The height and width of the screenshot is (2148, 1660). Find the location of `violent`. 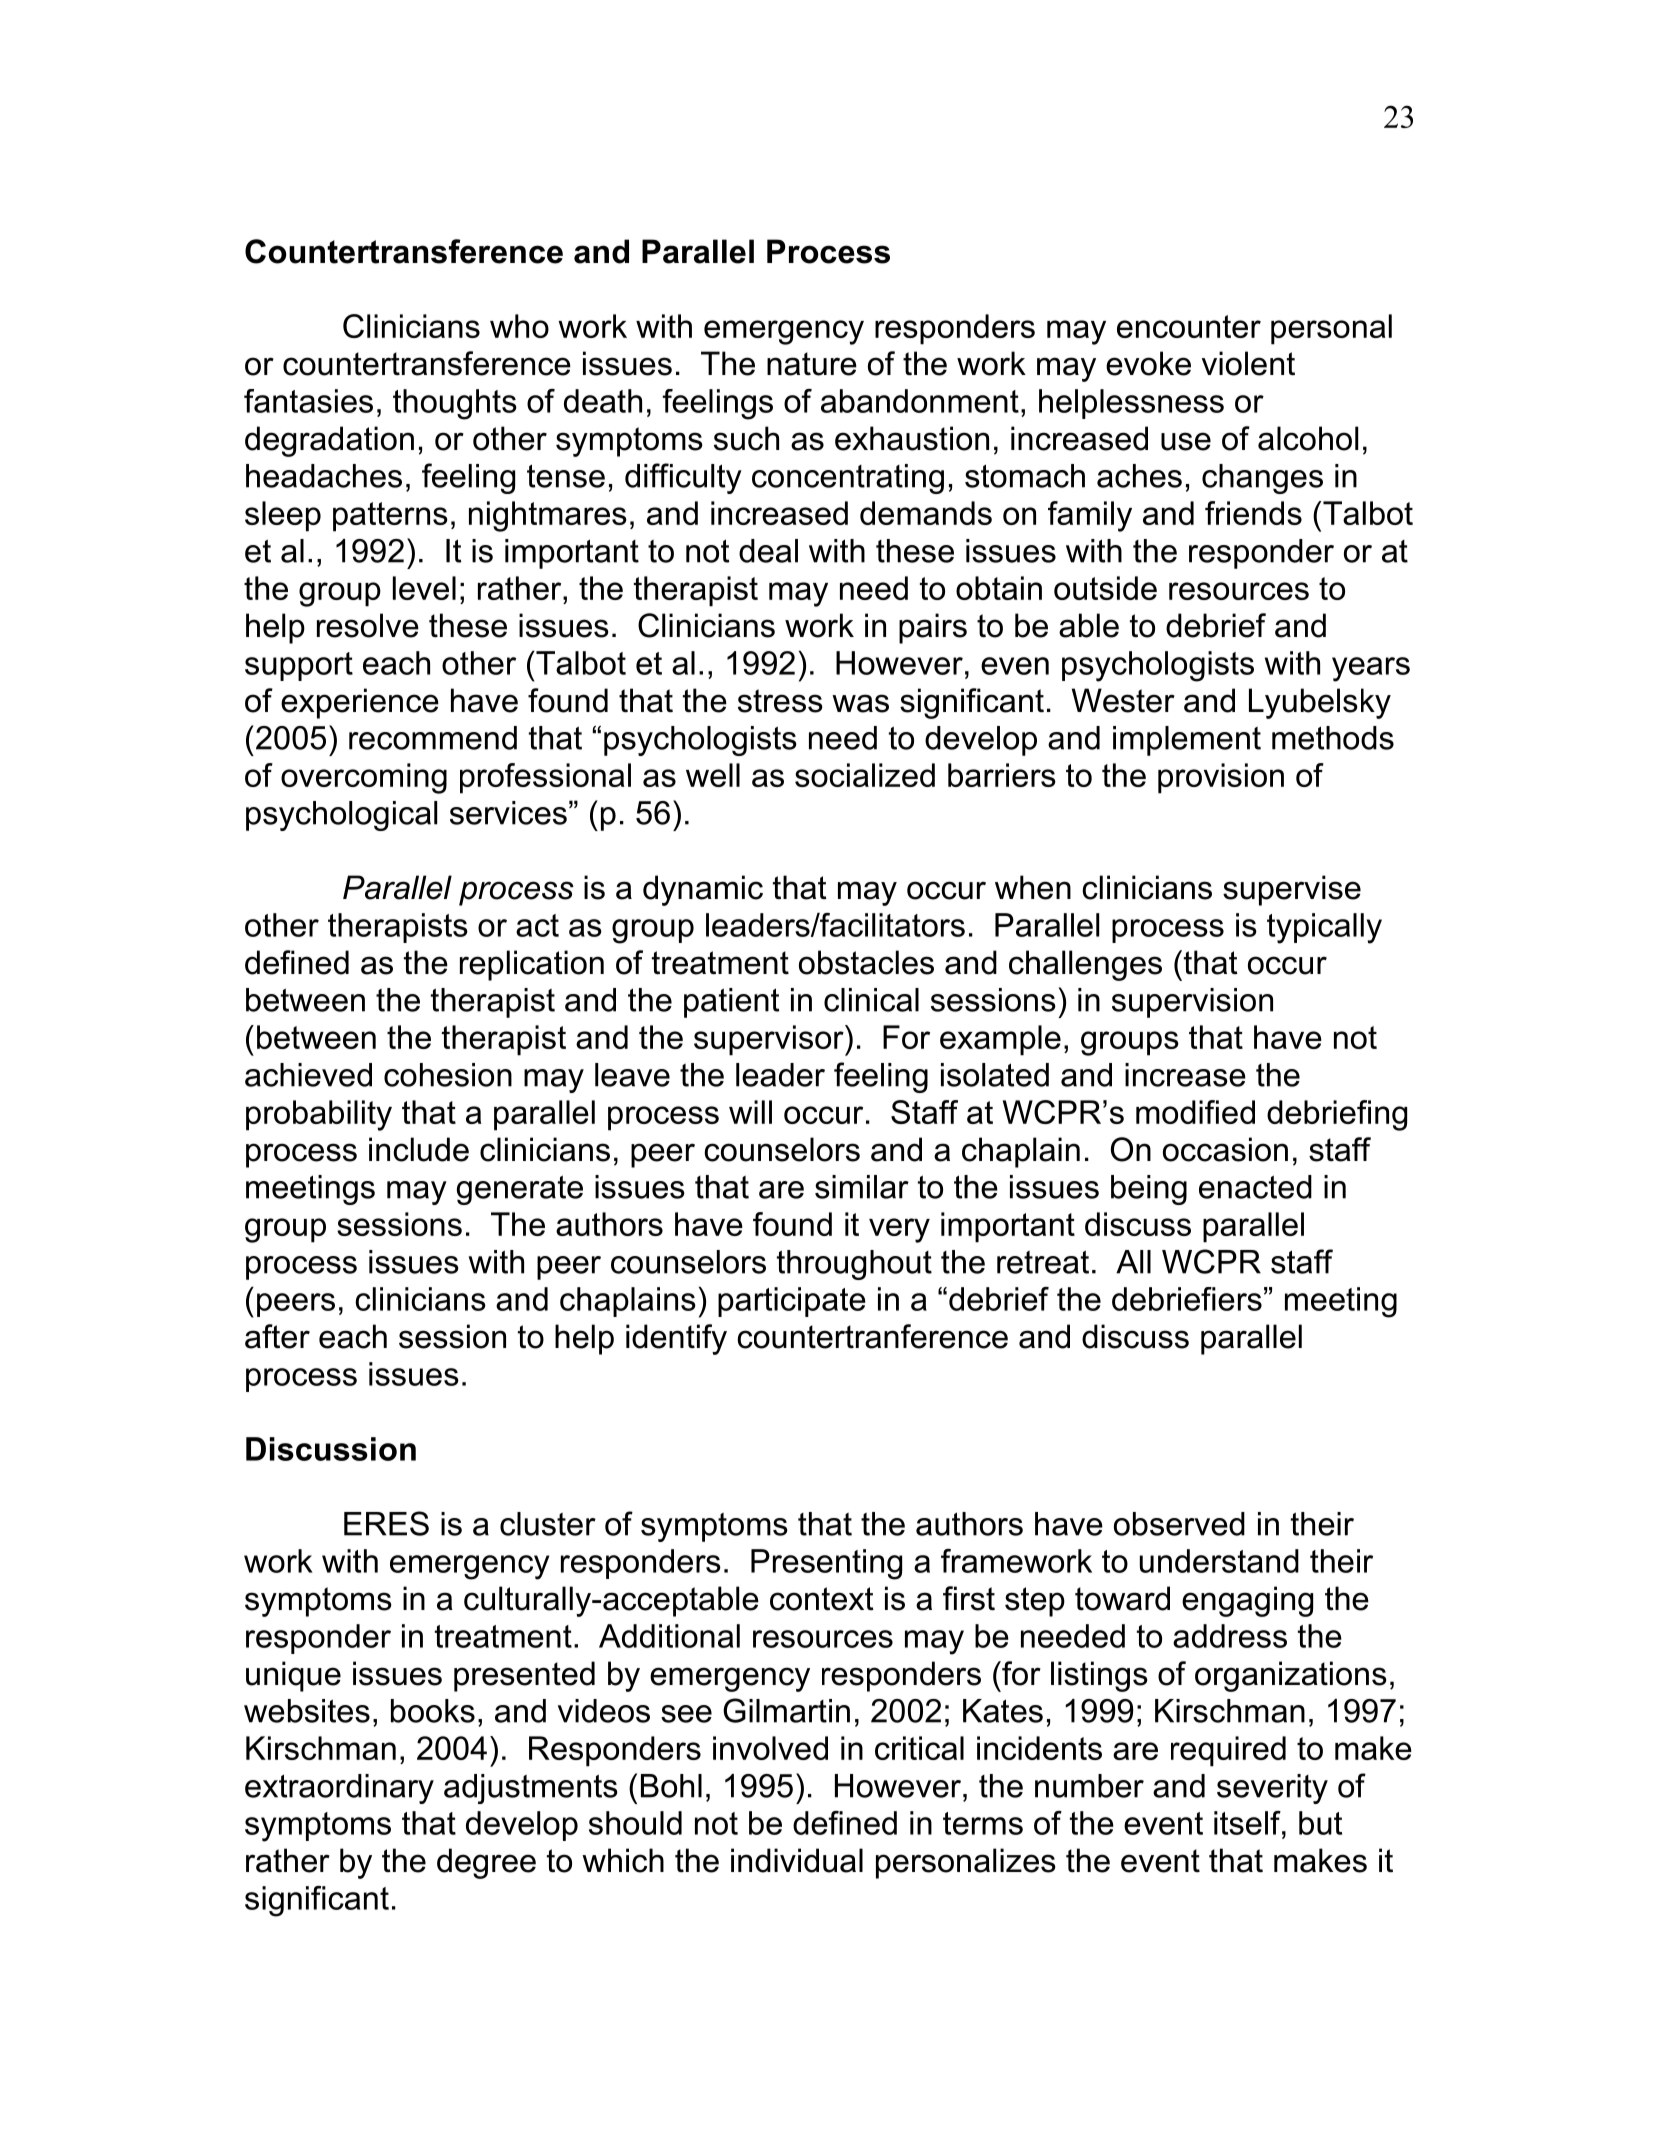

violent is located at coordinates (1248, 363).
